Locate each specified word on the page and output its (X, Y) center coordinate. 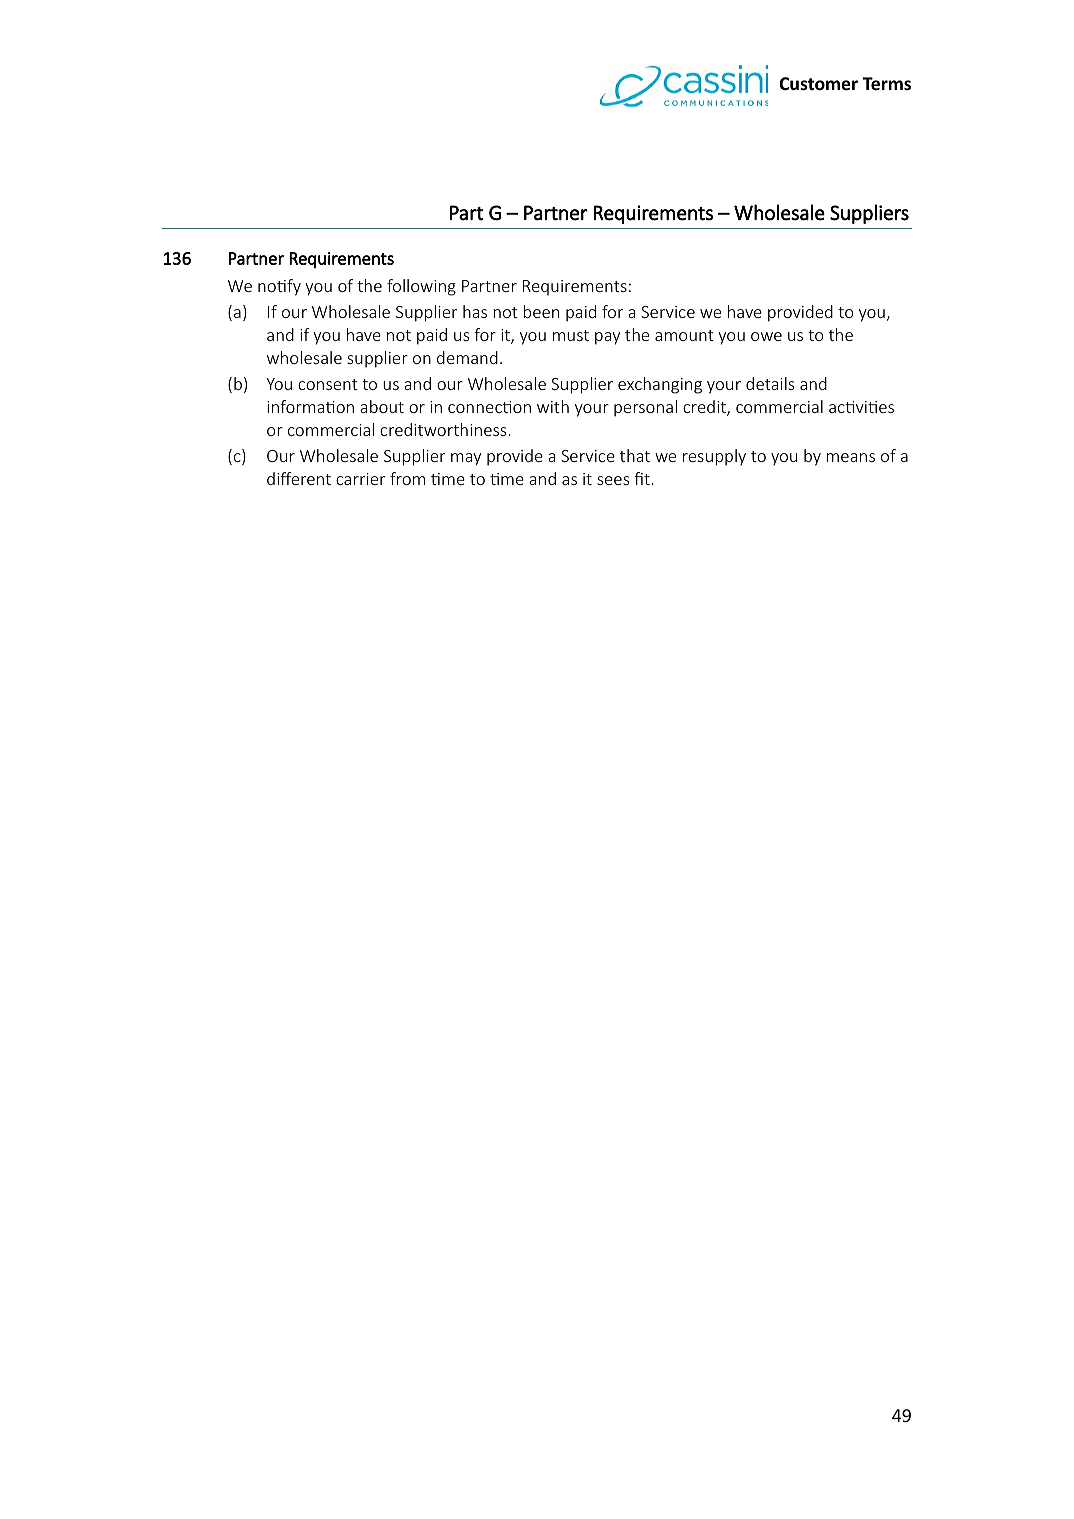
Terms (887, 84)
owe (766, 336)
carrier (360, 479)
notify (279, 287)
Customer (818, 84)
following (421, 287)
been (541, 311)
